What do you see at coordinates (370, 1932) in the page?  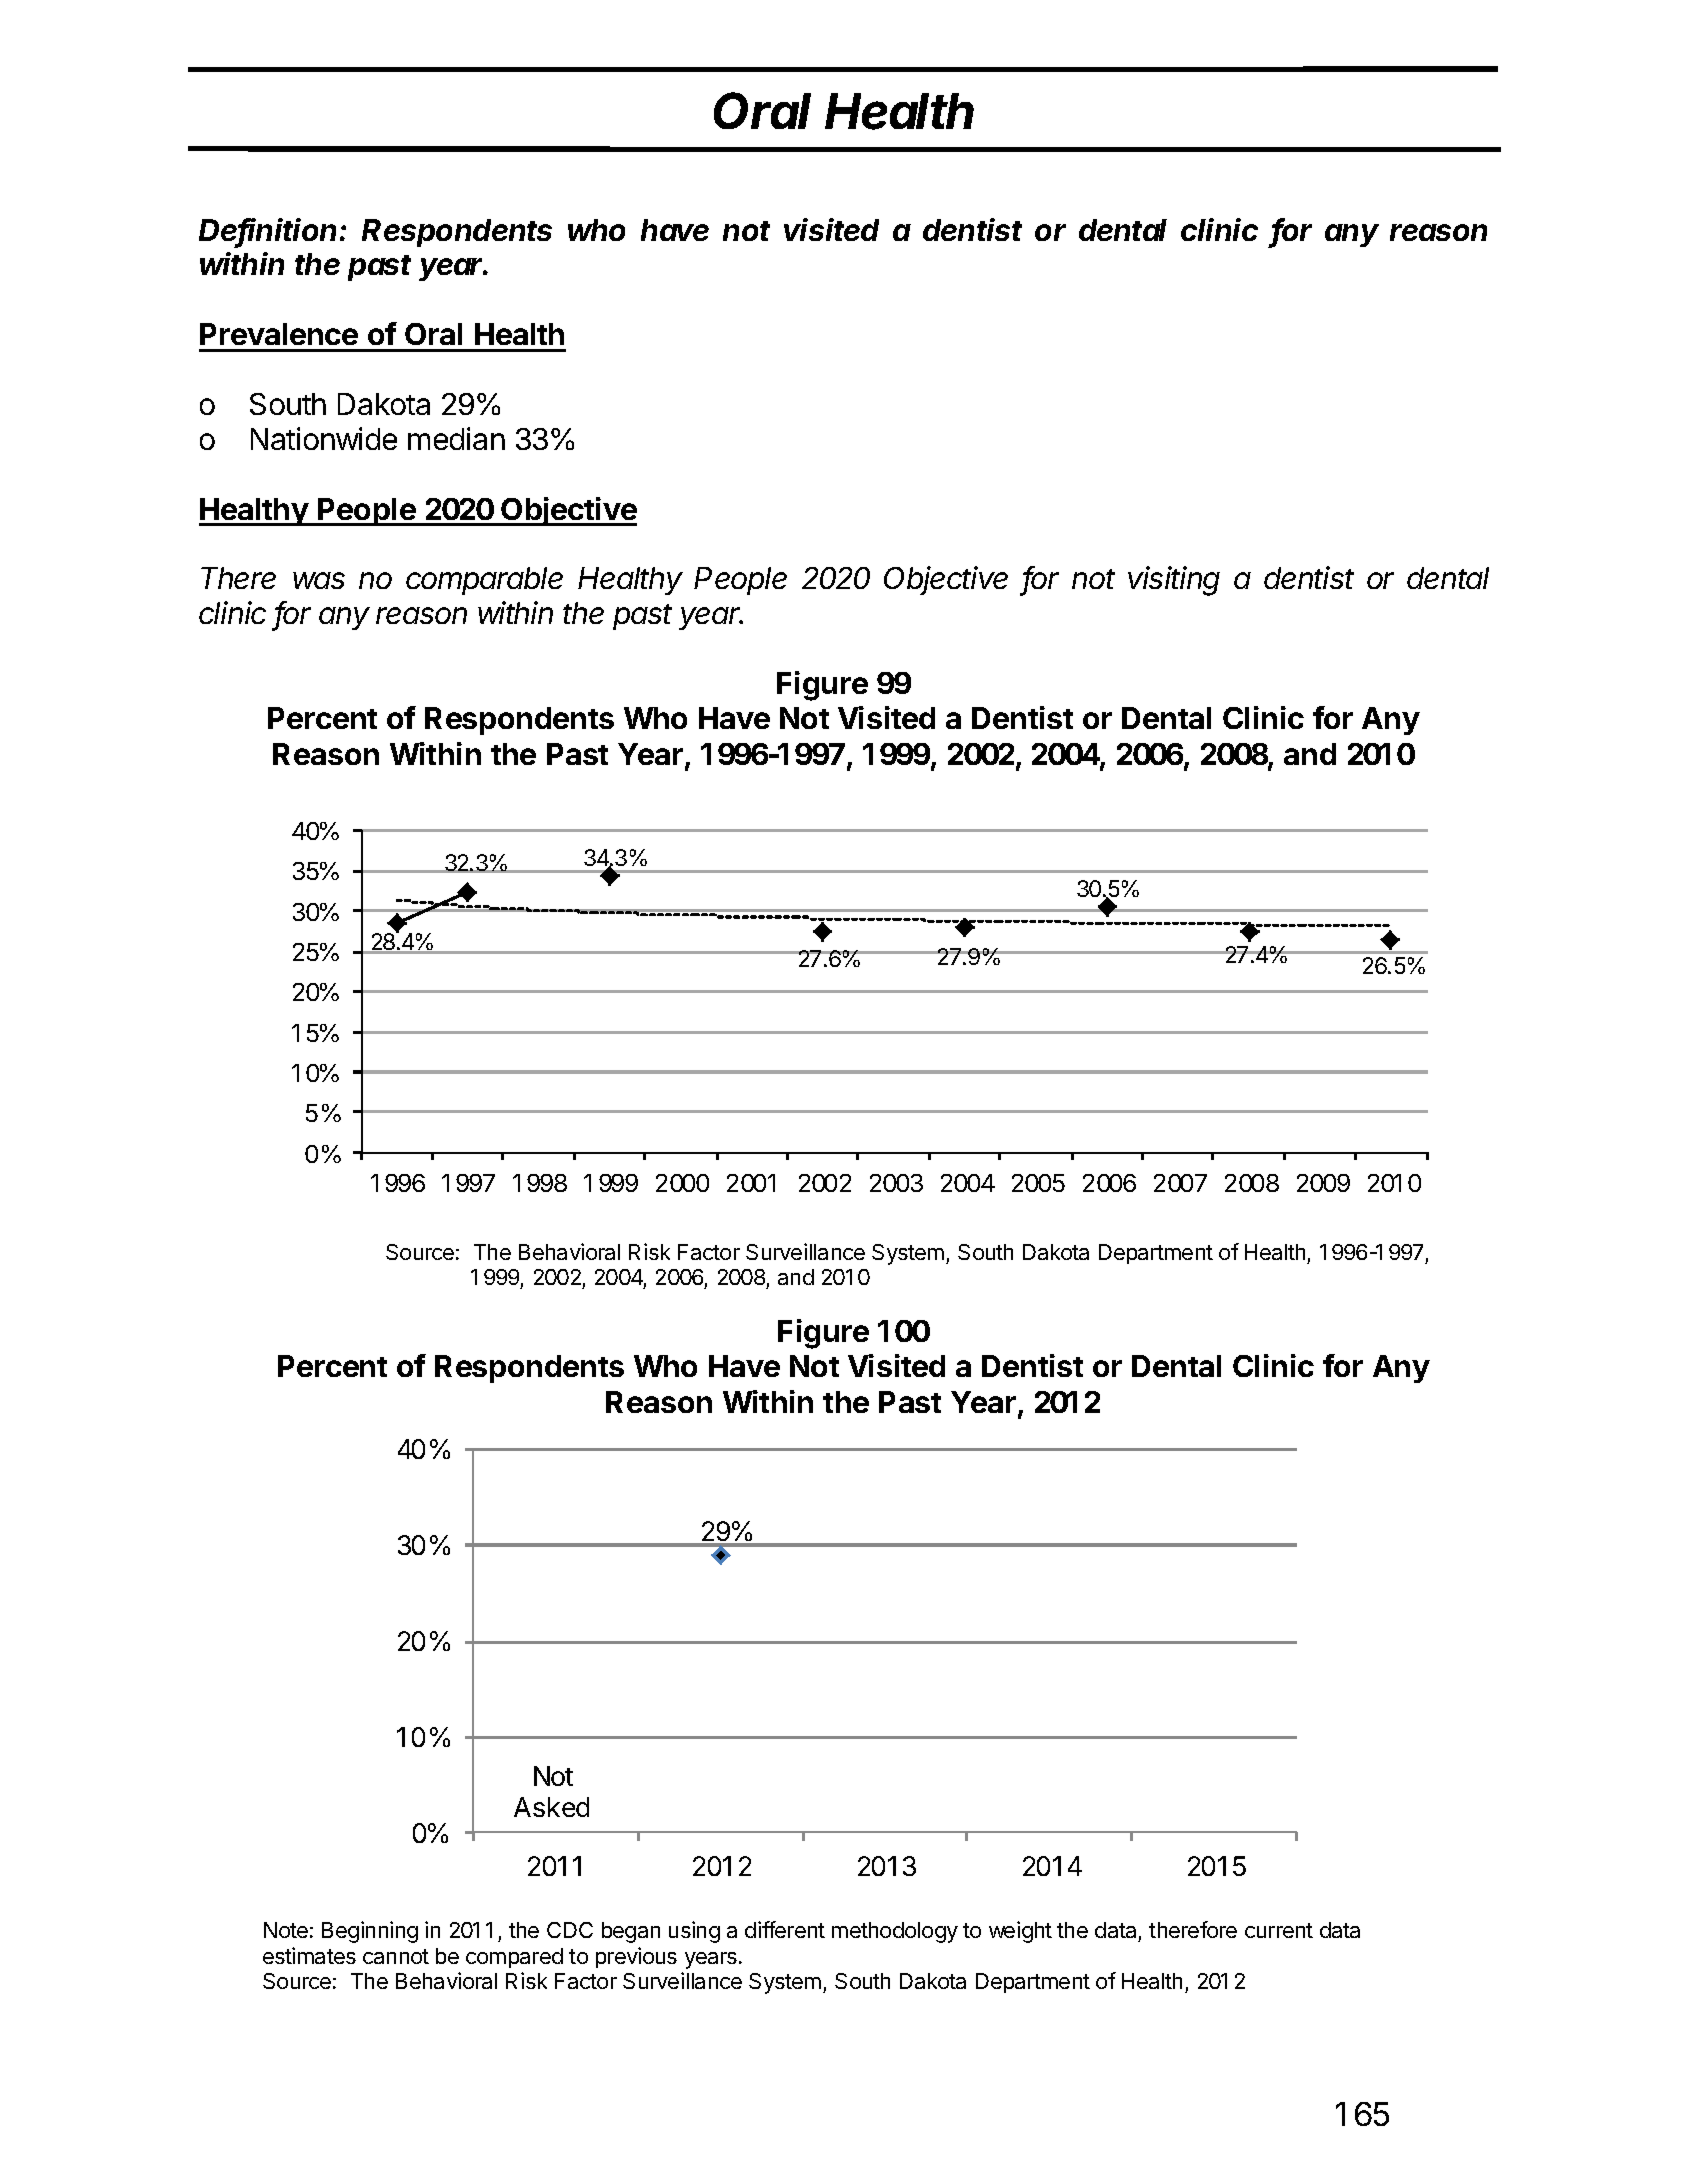 I see `Beginning` at bounding box center [370, 1932].
